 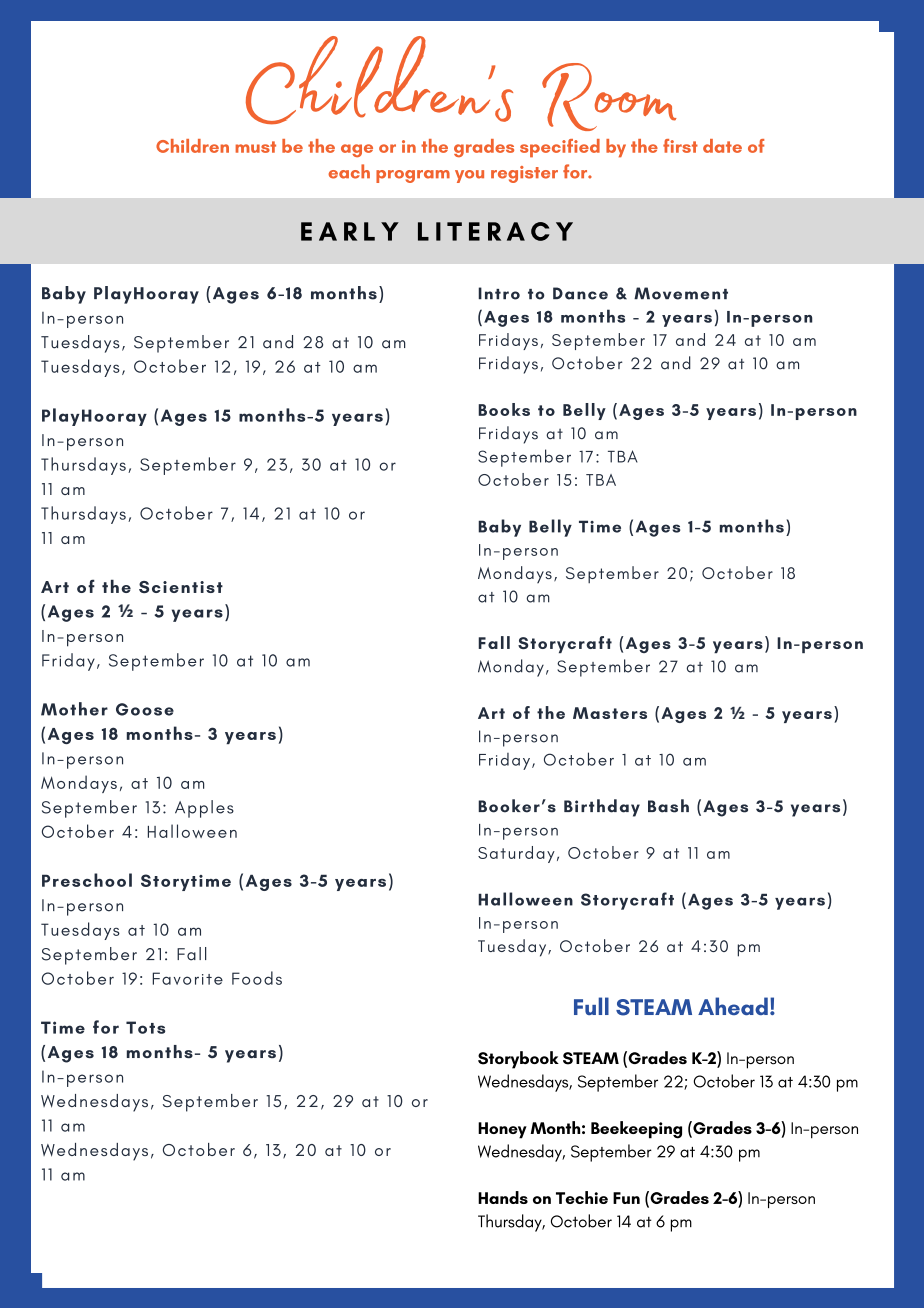 What do you see at coordinates (503, 1197) in the screenshot?
I see `Hands` at bounding box center [503, 1197].
